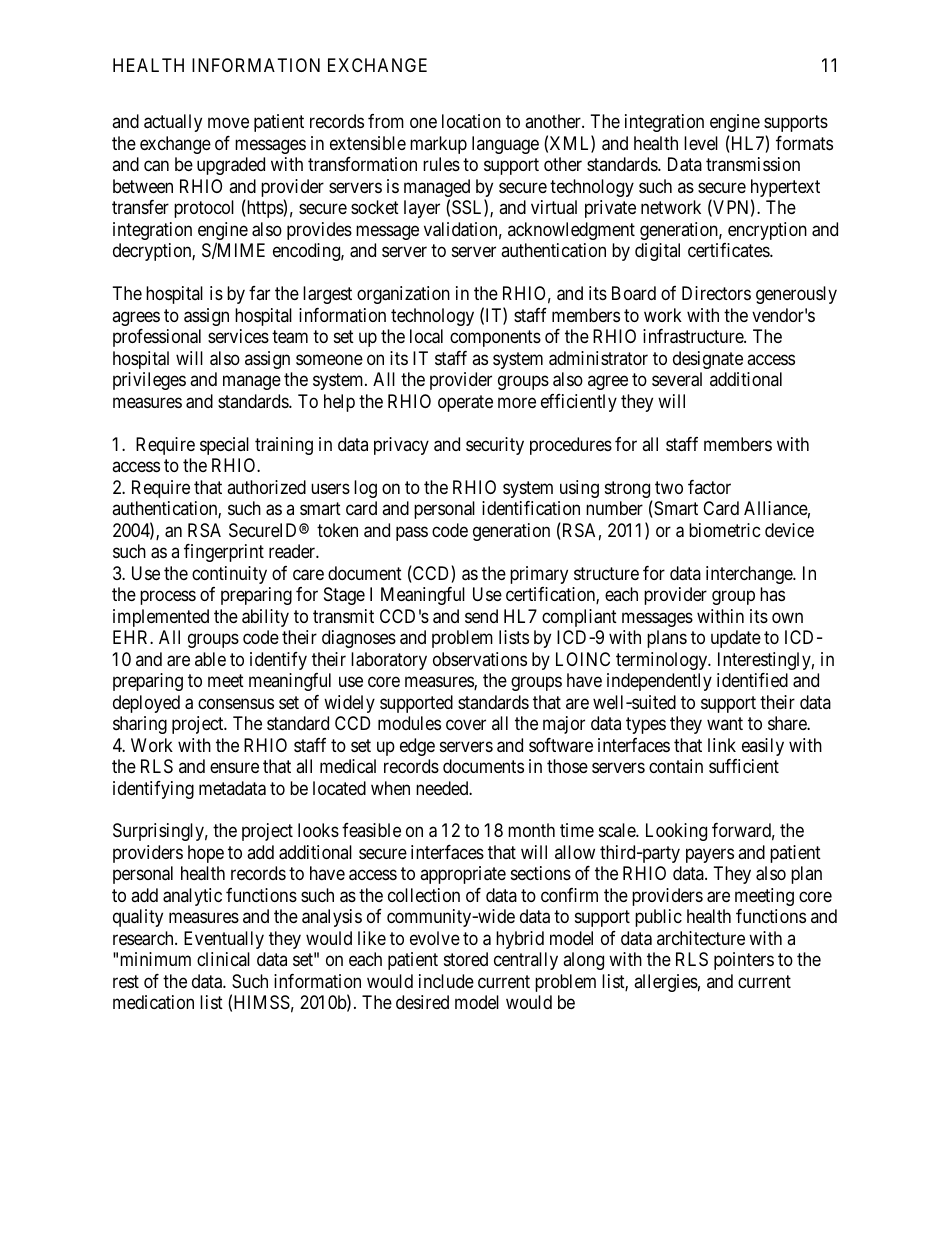 The height and width of the image is (1233, 952). I want to click on designate, so click(708, 360).
